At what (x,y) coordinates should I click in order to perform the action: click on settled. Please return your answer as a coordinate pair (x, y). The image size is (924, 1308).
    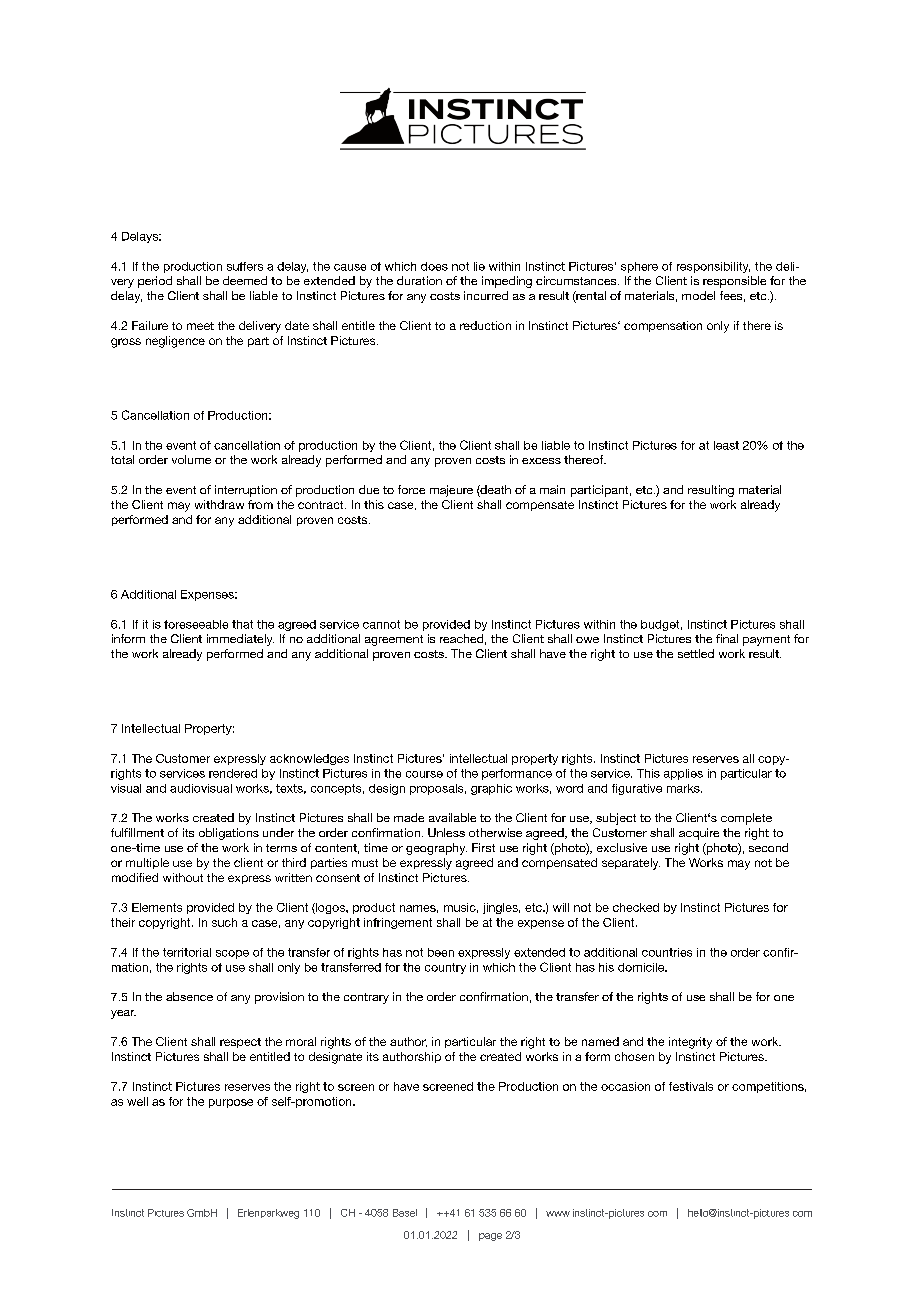
    Looking at the image, I should click on (696, 653).
